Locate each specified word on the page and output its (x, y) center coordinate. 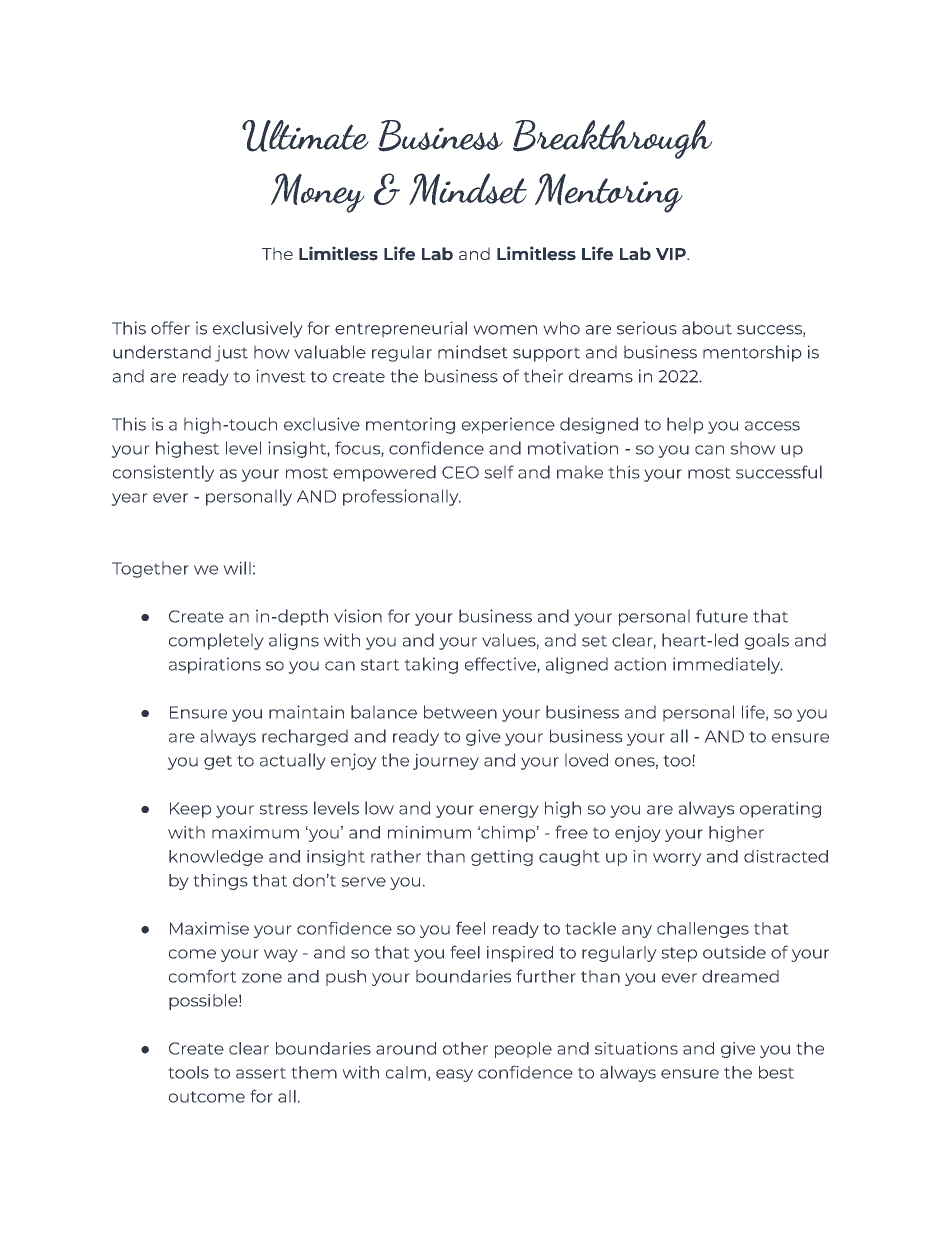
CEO (460, 472)
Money (318, 193)
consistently (163, 473)
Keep (190, 810)
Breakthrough (613, 139)
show (753, 448)
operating (780, 809)
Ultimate (305, 136)
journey (446, 761)
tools (188, 1072)
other (465, 1048)
